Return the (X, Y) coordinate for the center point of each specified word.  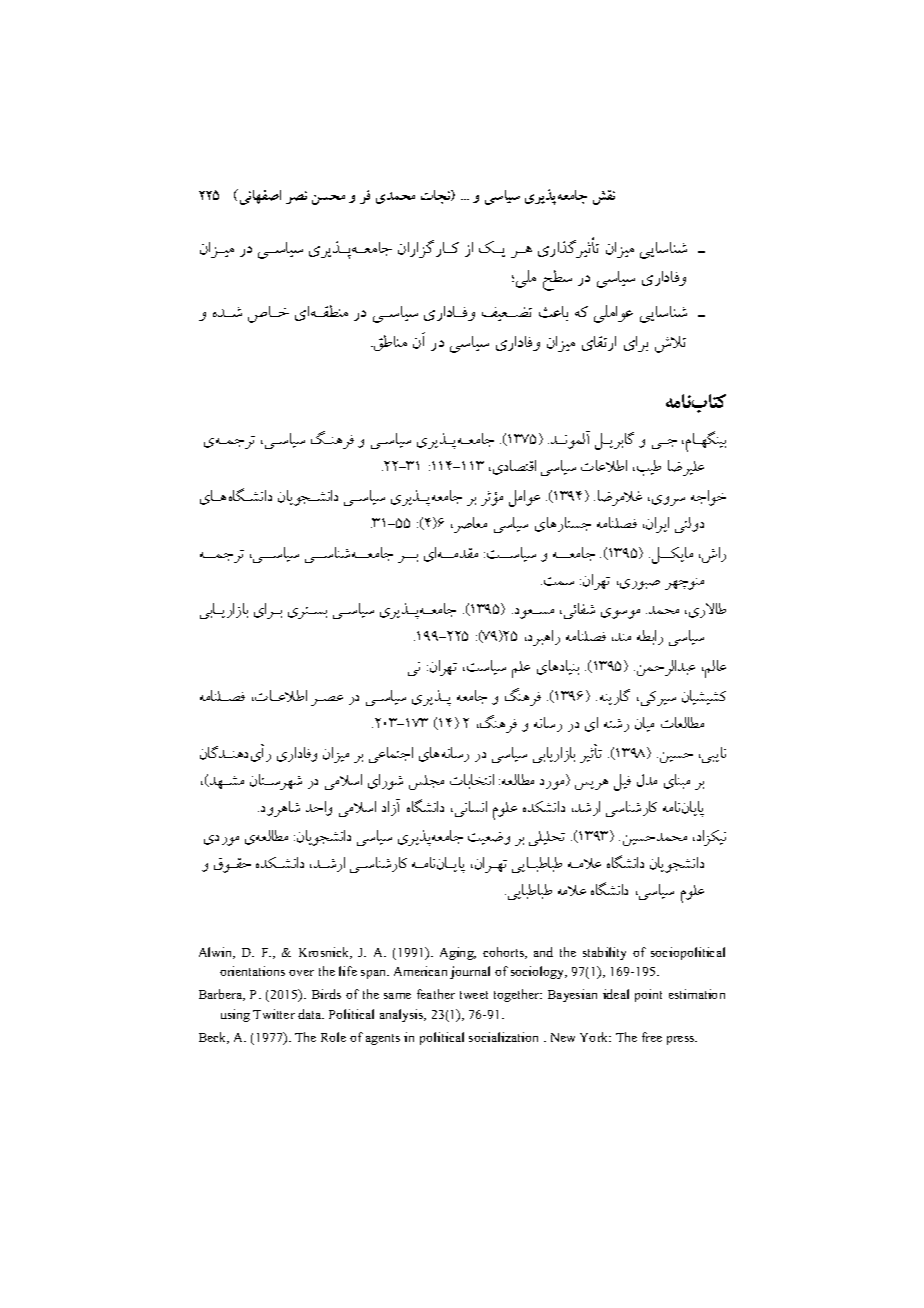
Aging (458, 953)
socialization (503, 1037)
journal (470, 972)
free (652, 1037)
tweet (474, 995)
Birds (326, 994)
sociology (539, 972)
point (648, 995)
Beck (214, 1038)
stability (604, 953)
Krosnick (325, 953)
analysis (403, 1015)
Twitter (274, 1014)
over (301, 973)
